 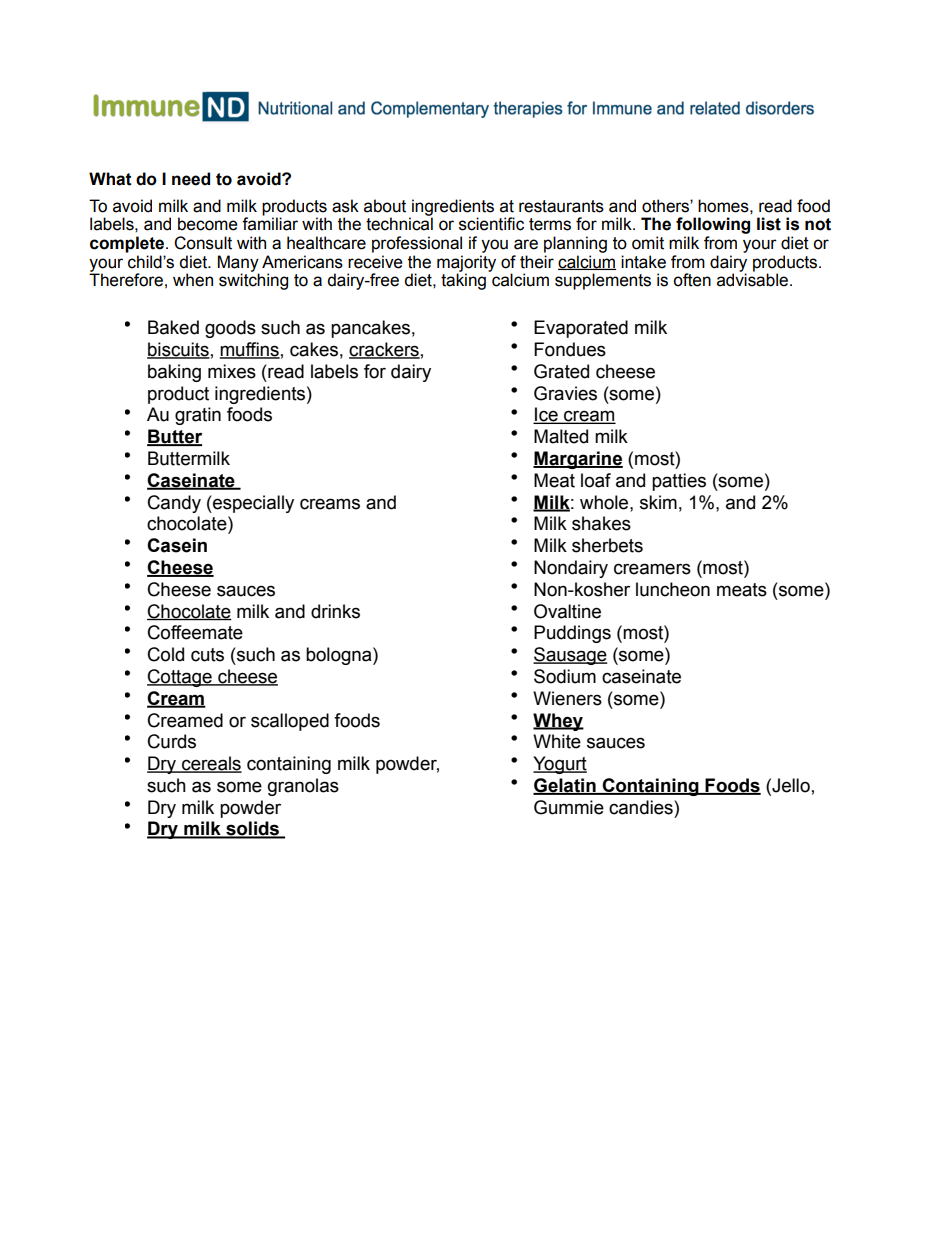 What do you see at coordinates (191, 179) in the page?
I see `need` at bounding box center [191, 179].
